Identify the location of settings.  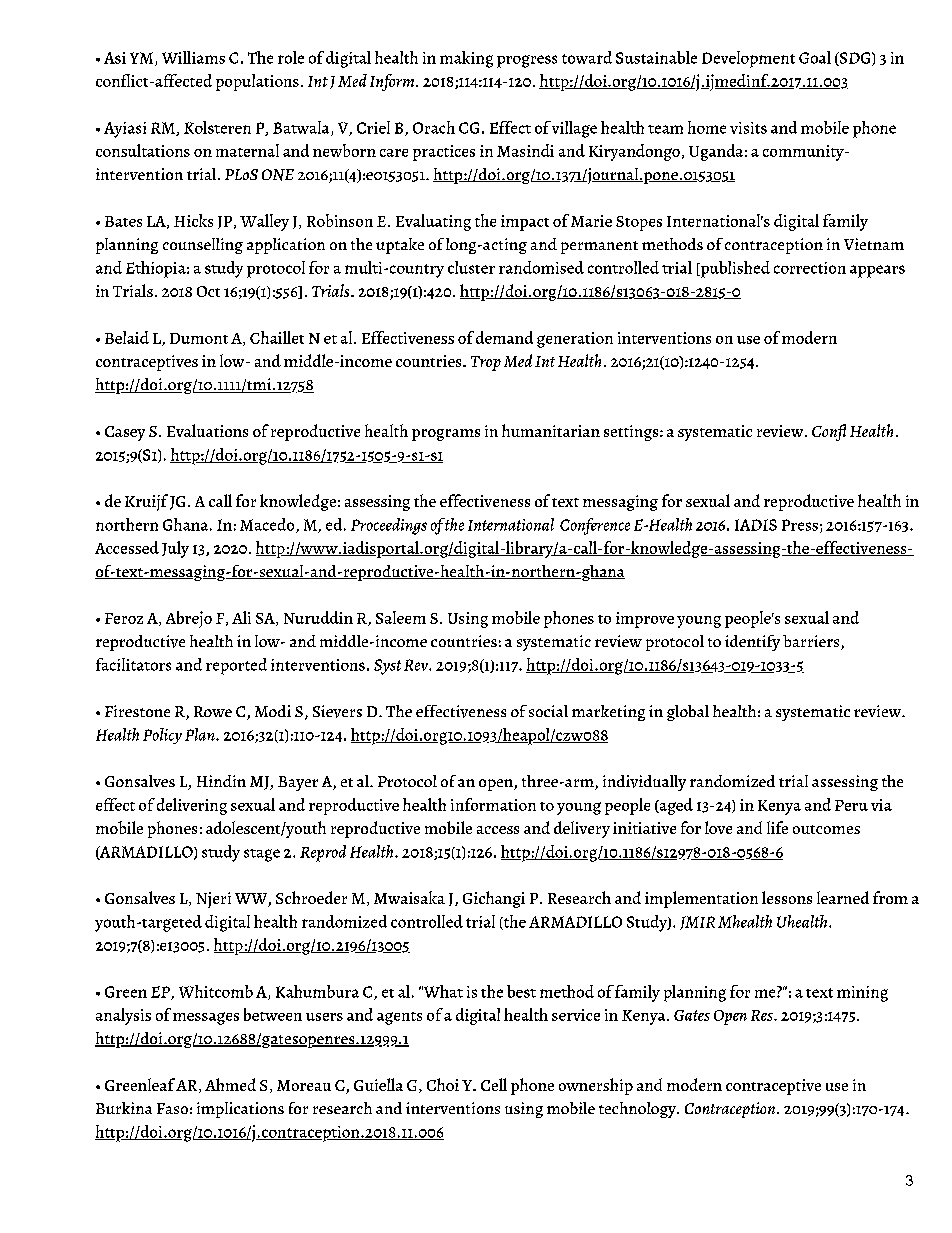
(632, 433).
